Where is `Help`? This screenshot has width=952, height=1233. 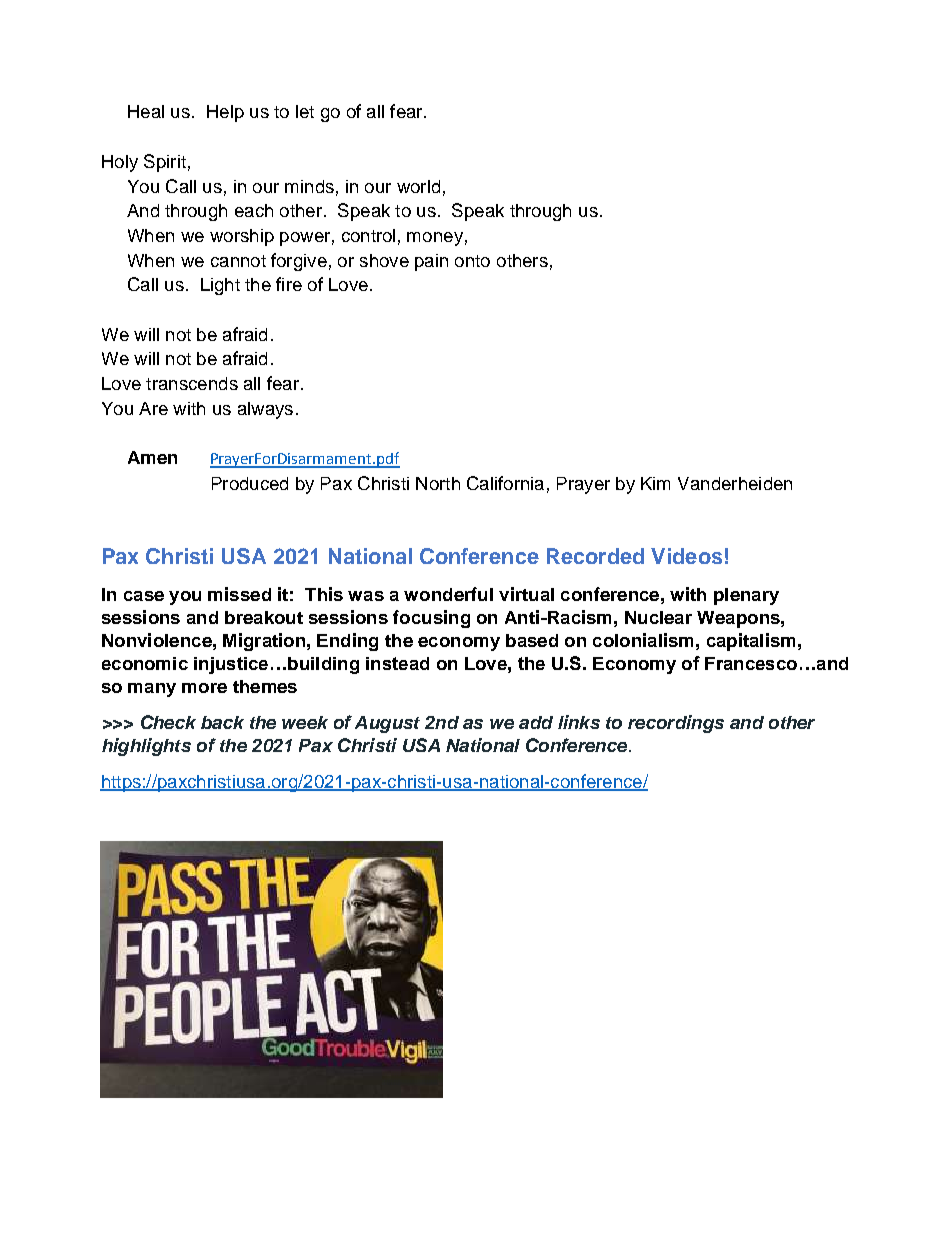
Help is located at coordinates (225, 113).
